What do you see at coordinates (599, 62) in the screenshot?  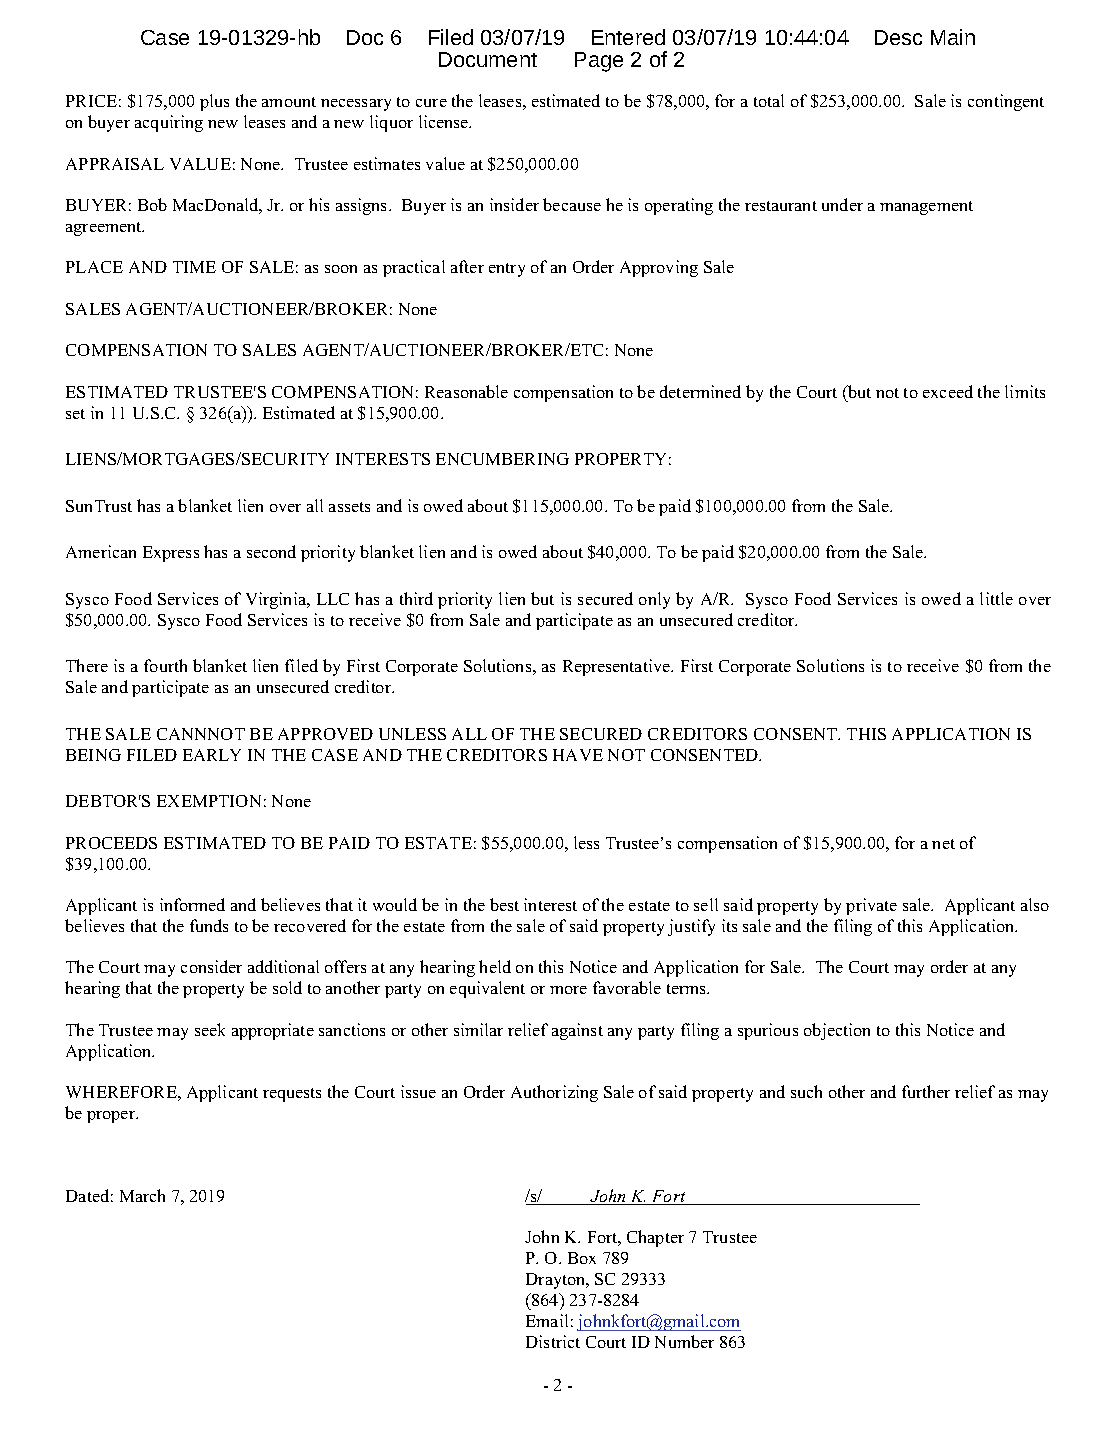 I see `Page` at bounding box center [599, 62].
